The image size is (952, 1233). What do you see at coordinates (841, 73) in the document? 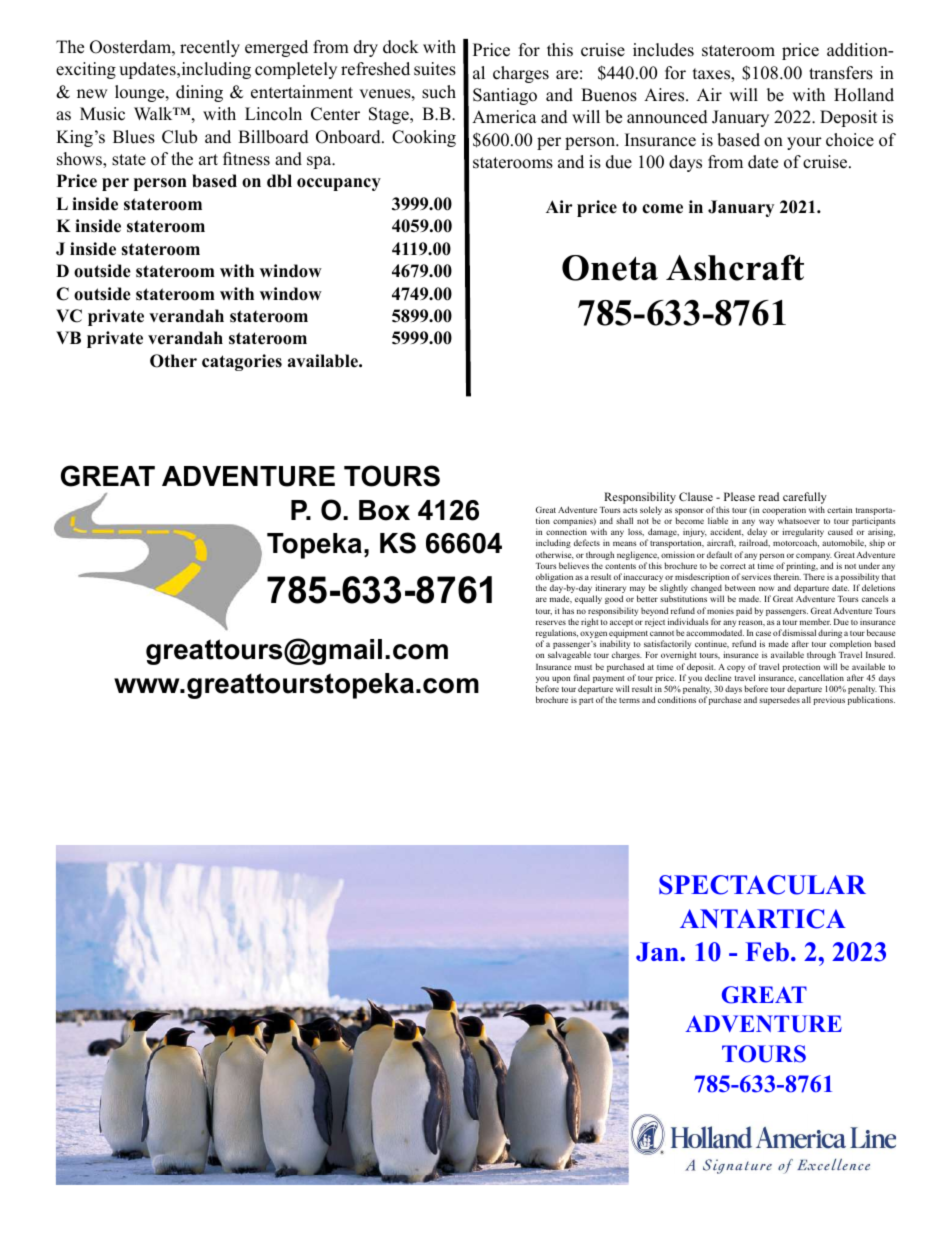
I see `transfers` at bounding box center [841, 73].
